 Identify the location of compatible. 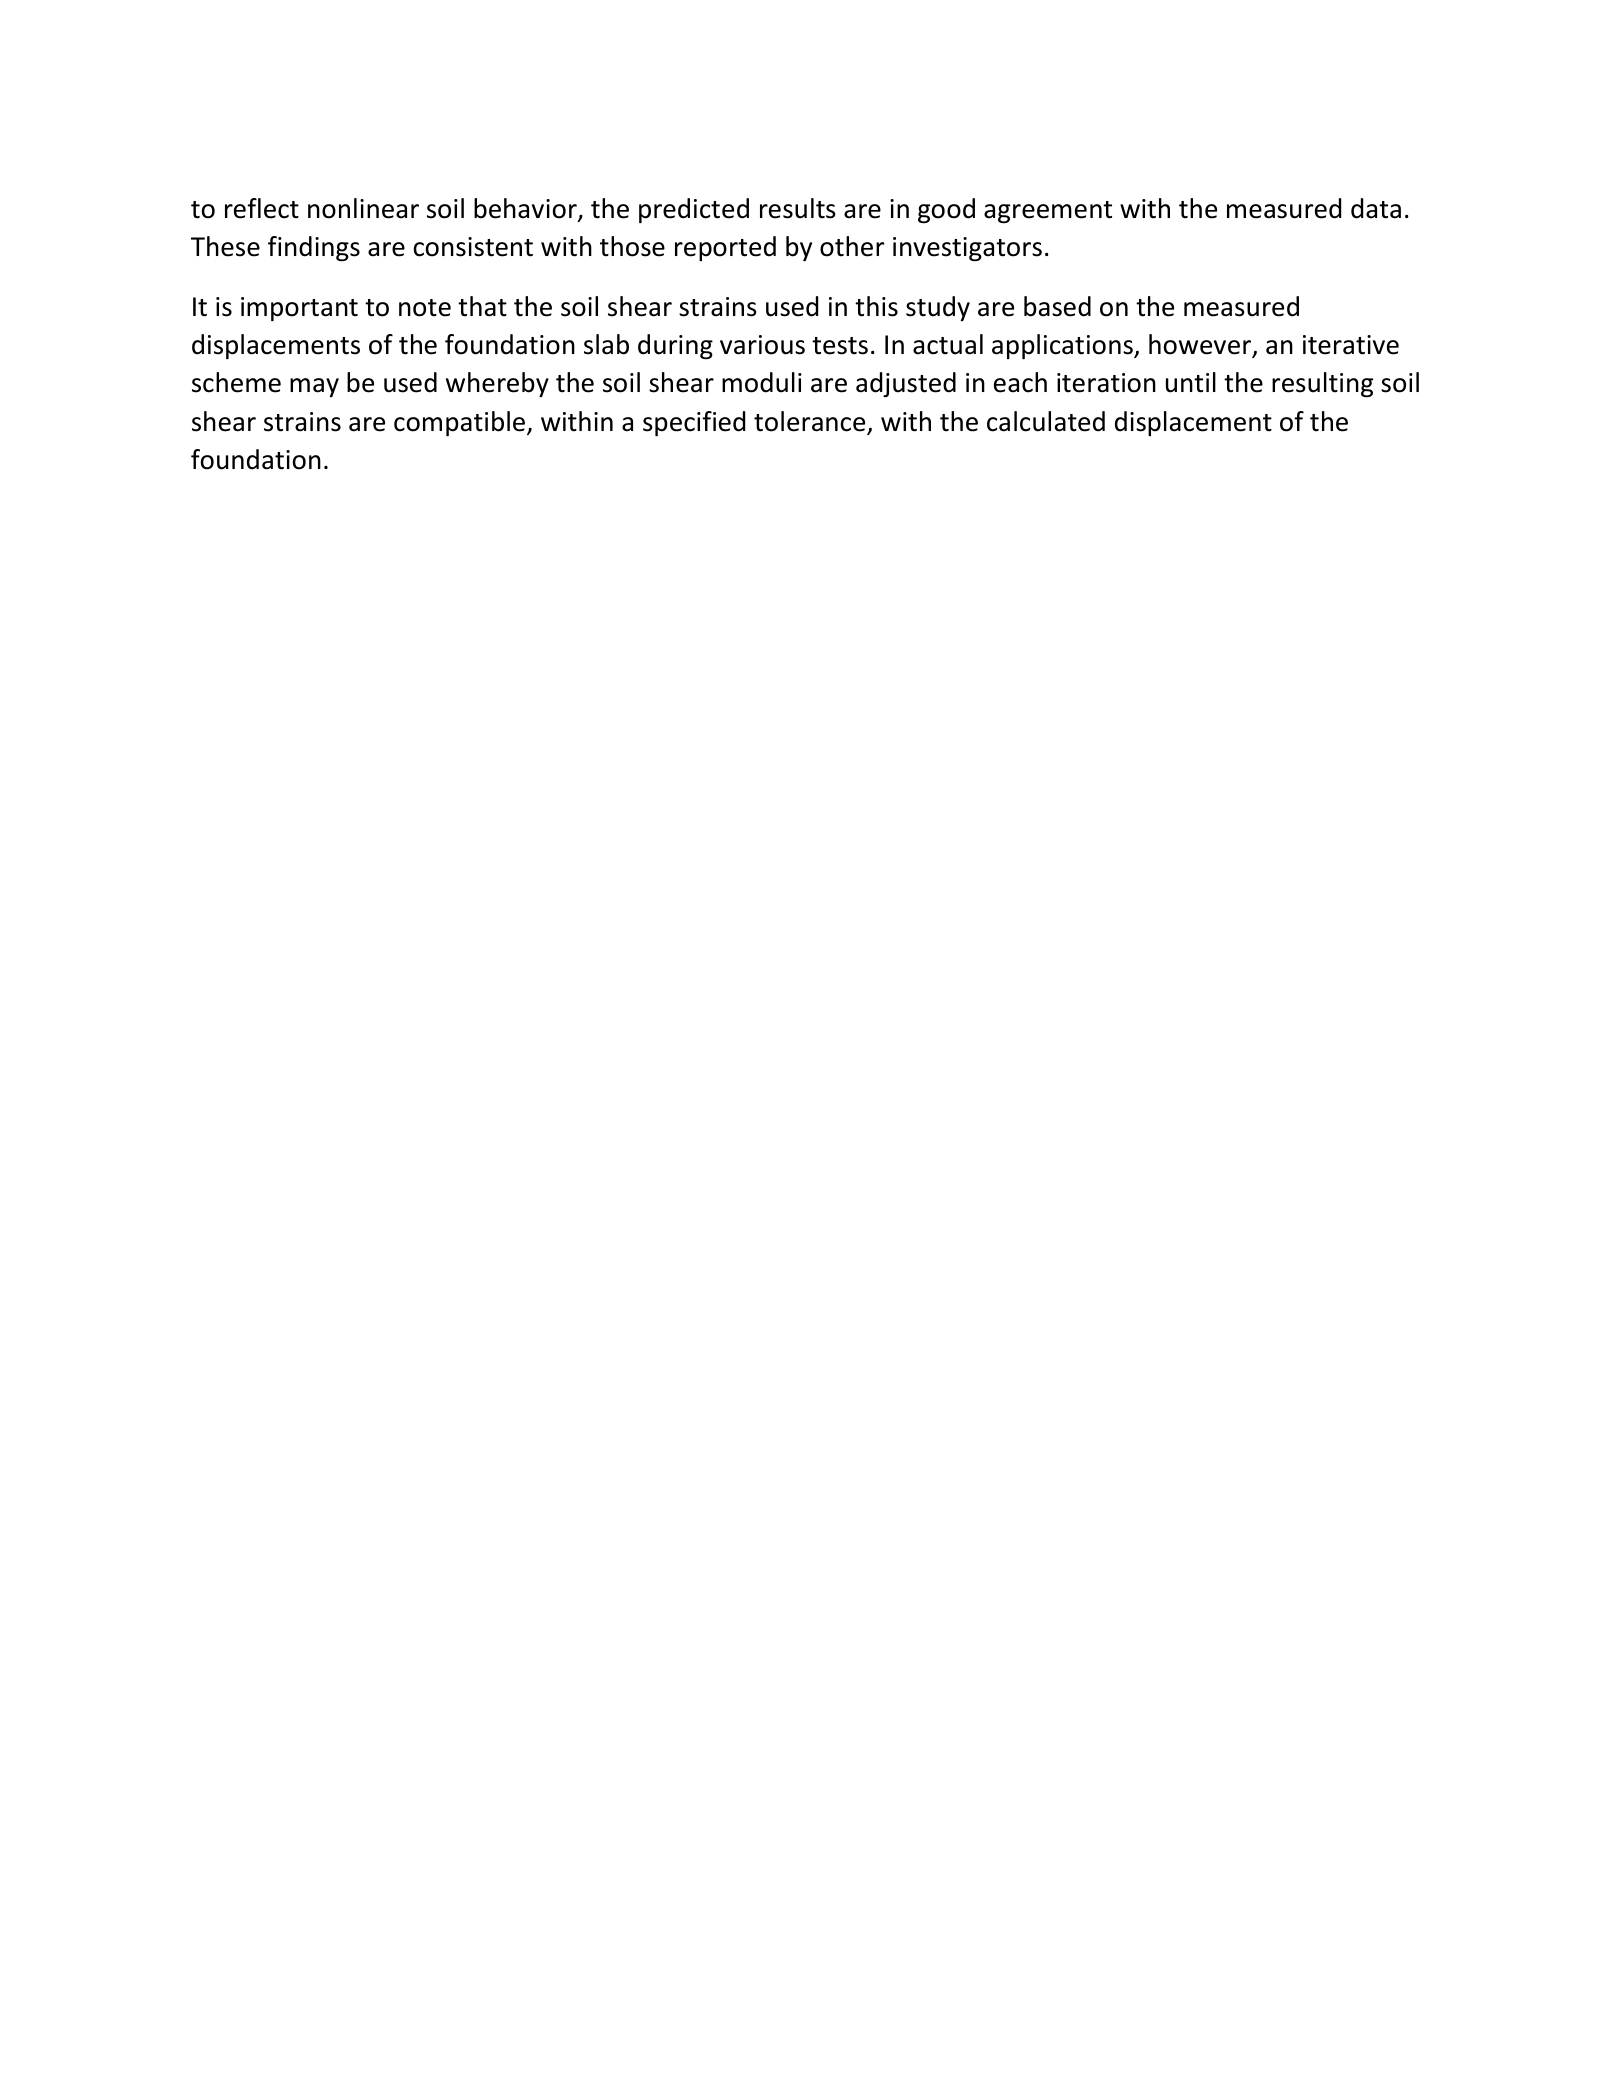
(459, 423).
